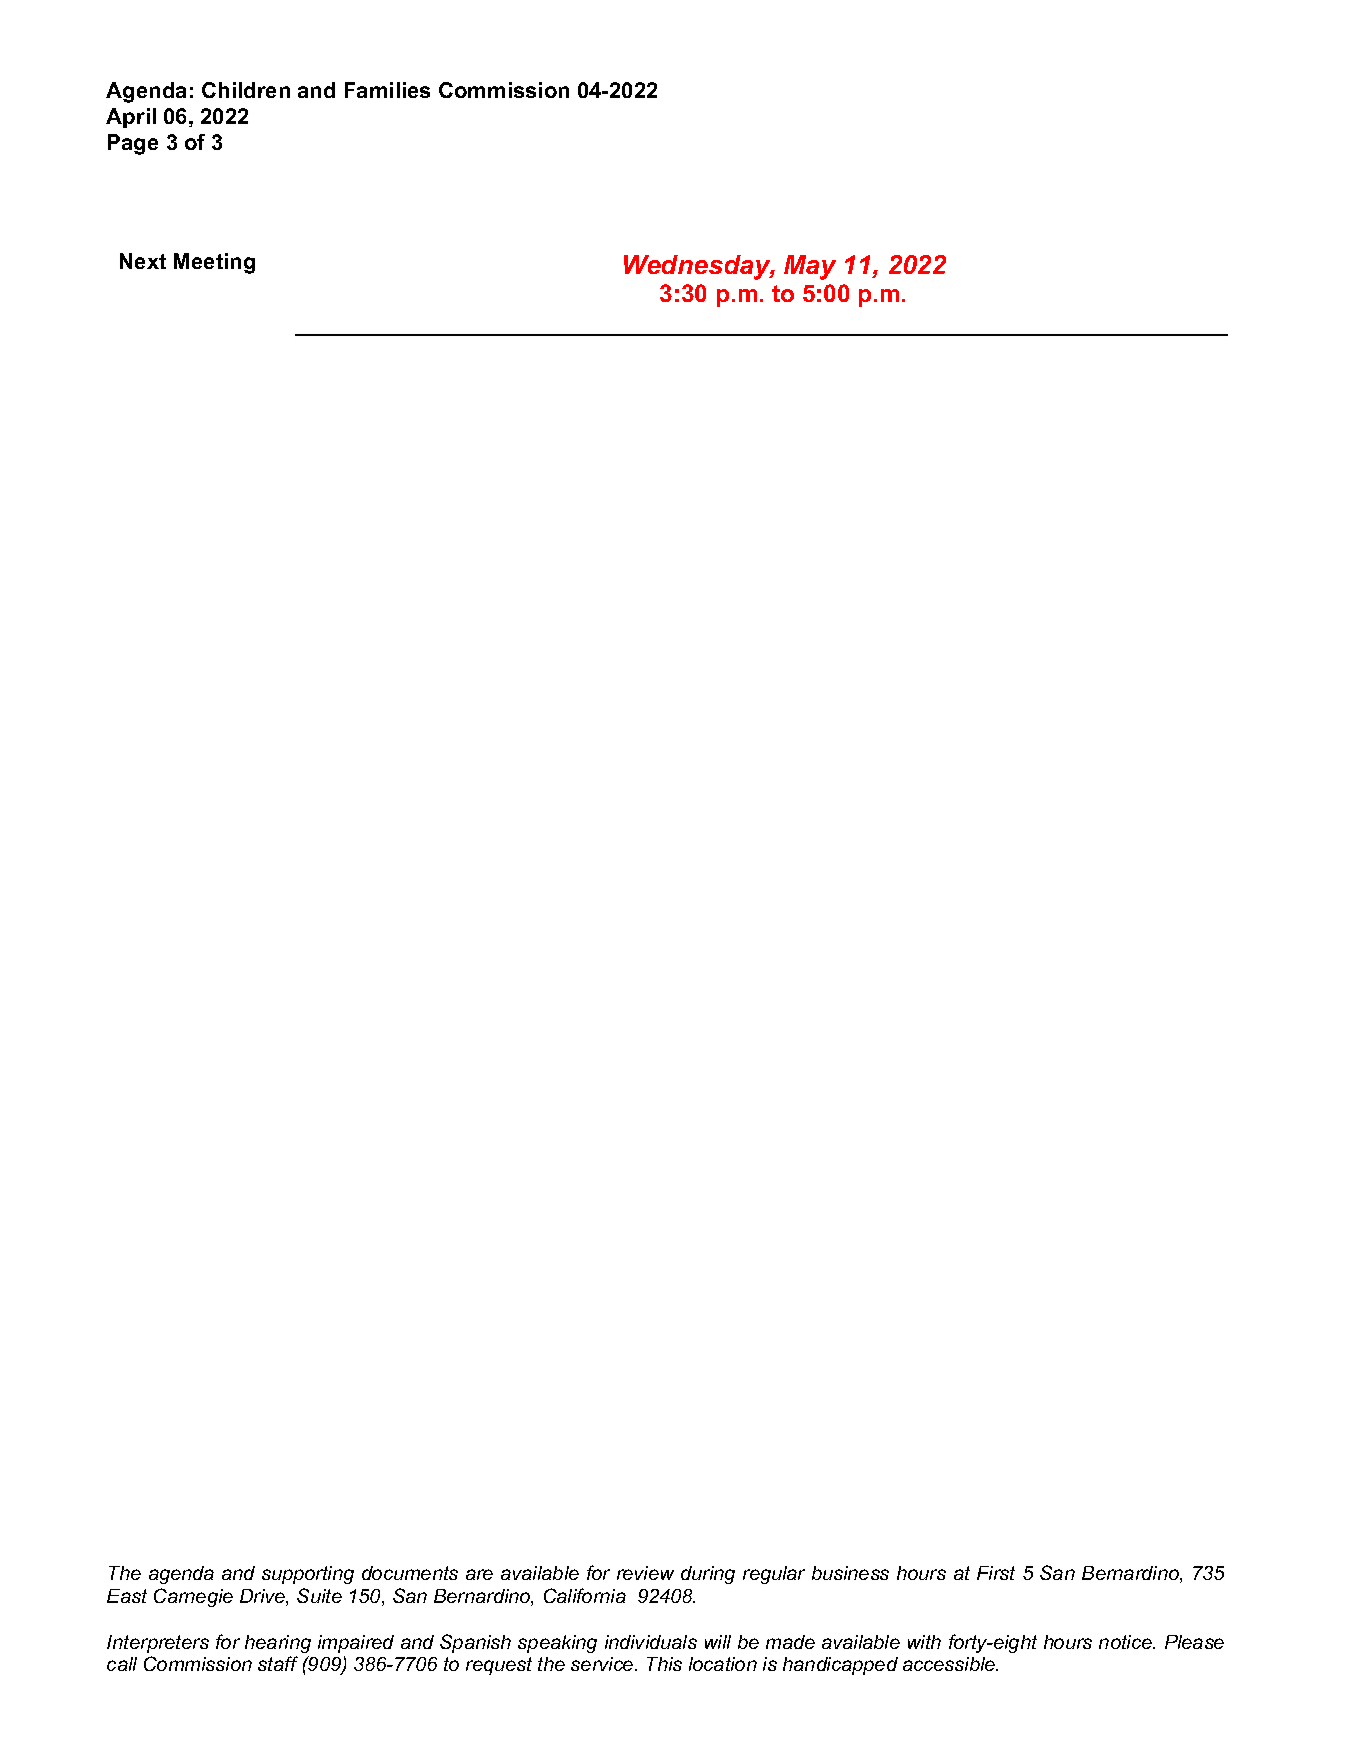  What do you see at coordinates (133, 144) in the screenshot?
I see `Page` at bounding box center [133, 144].
